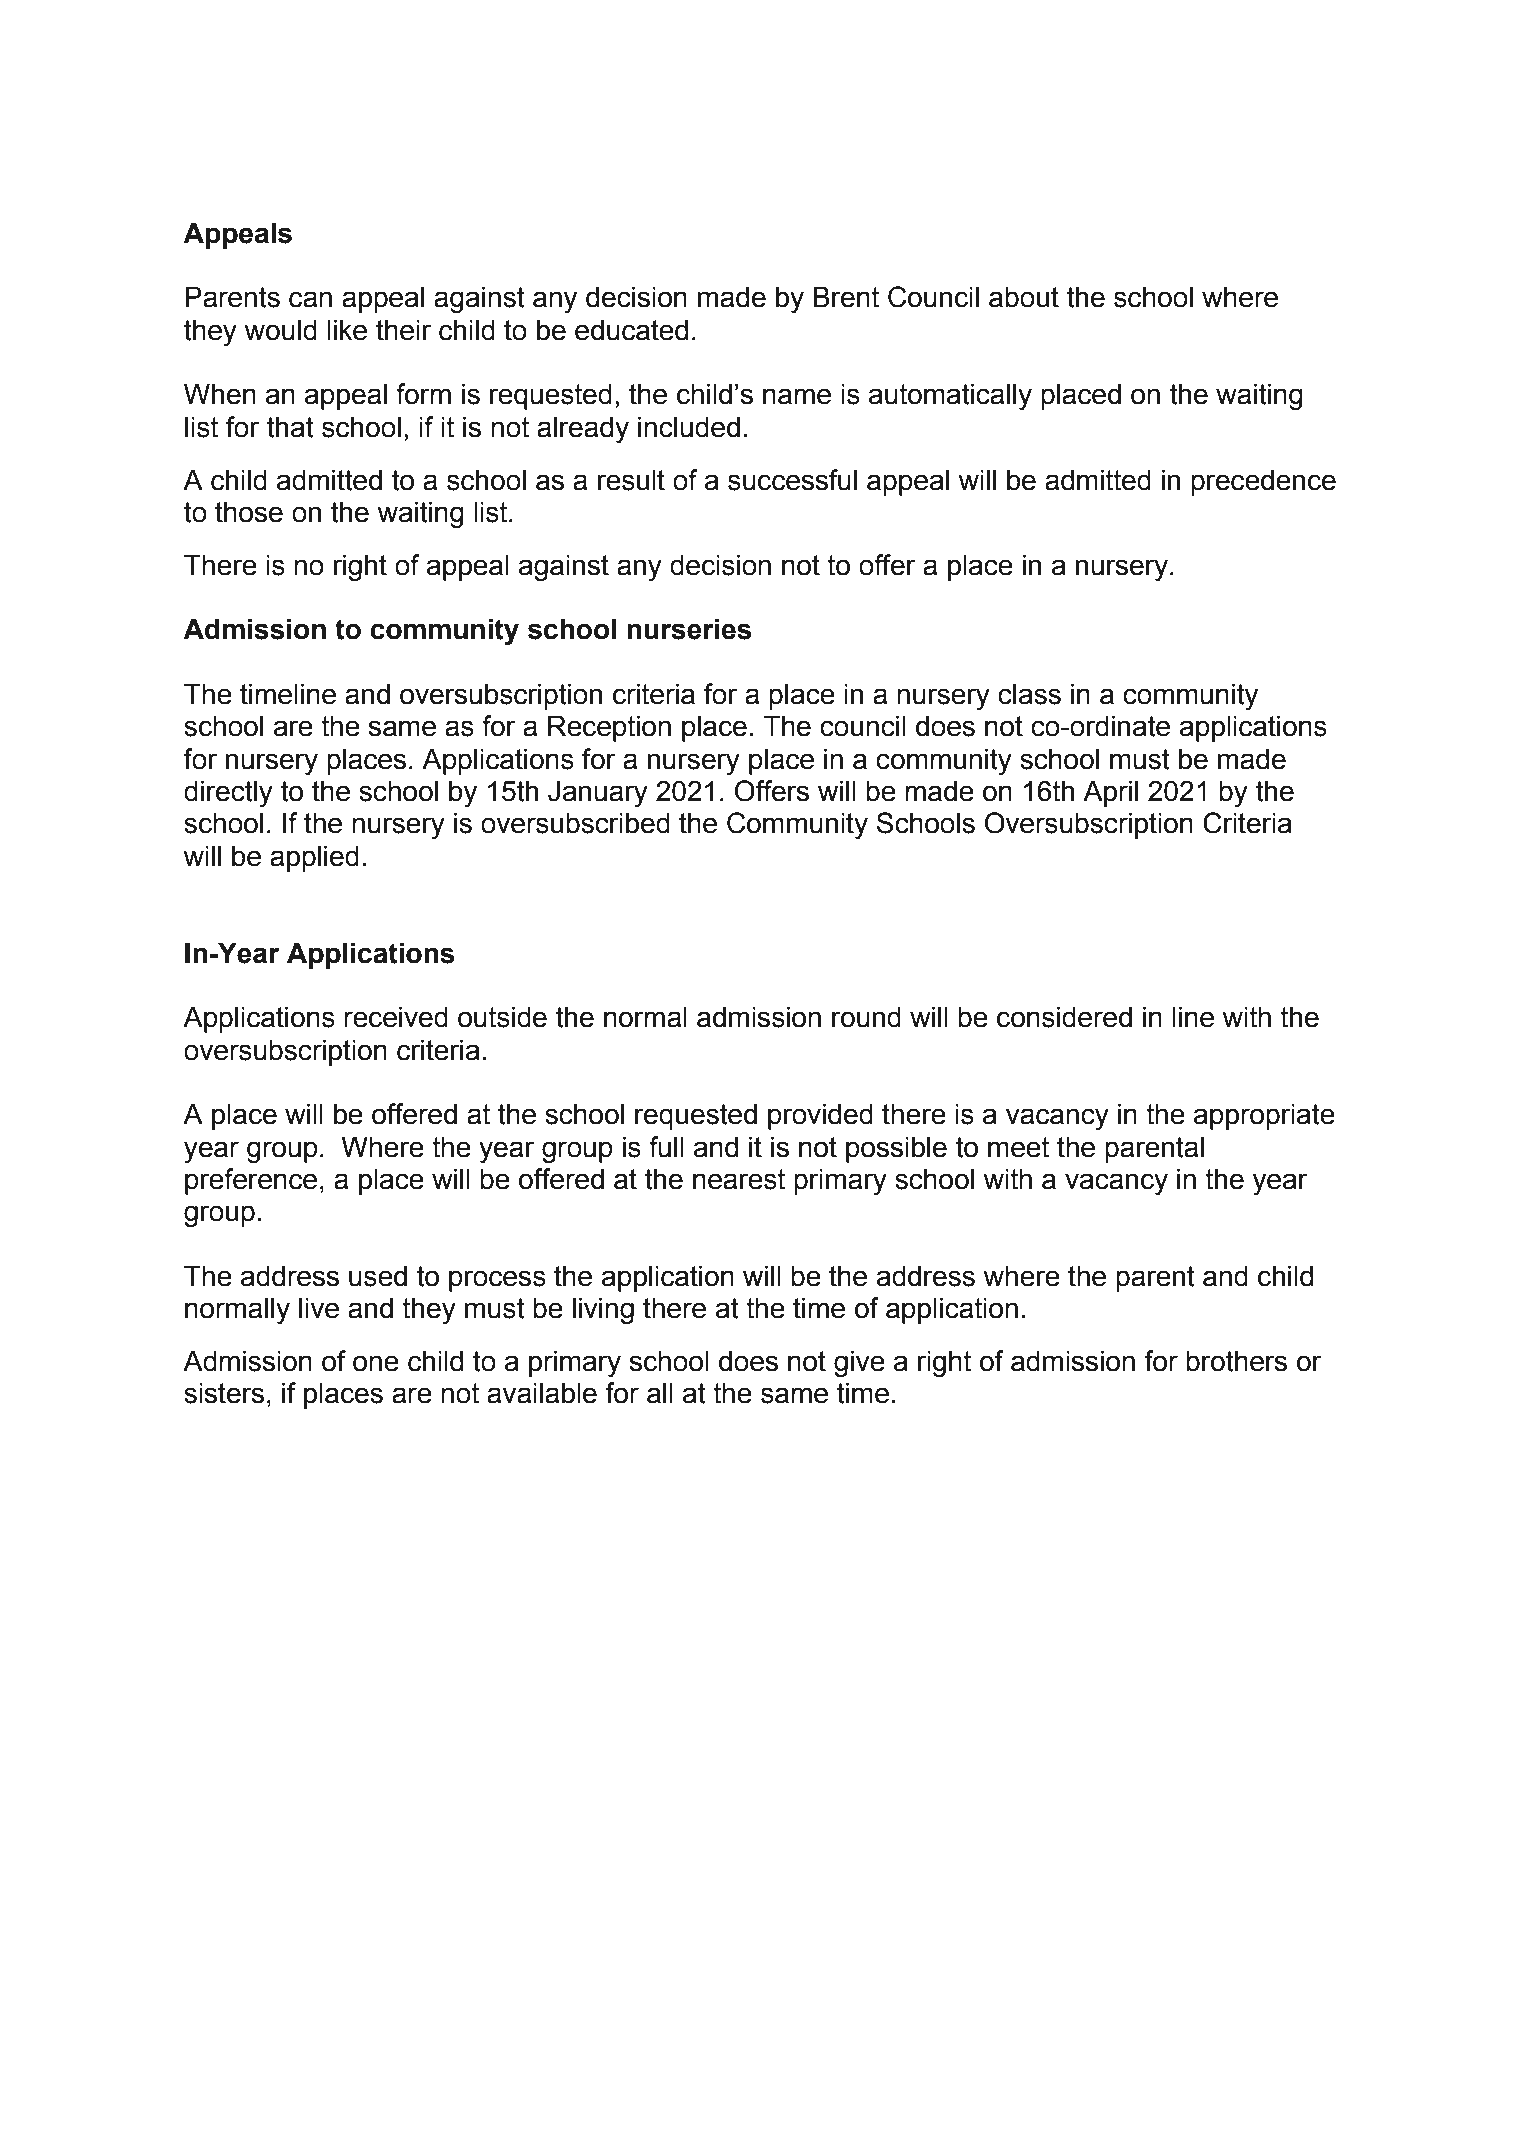 The width and height of the screenshot is (1521, 2152). I want to click on about, so click(1024, 297).
